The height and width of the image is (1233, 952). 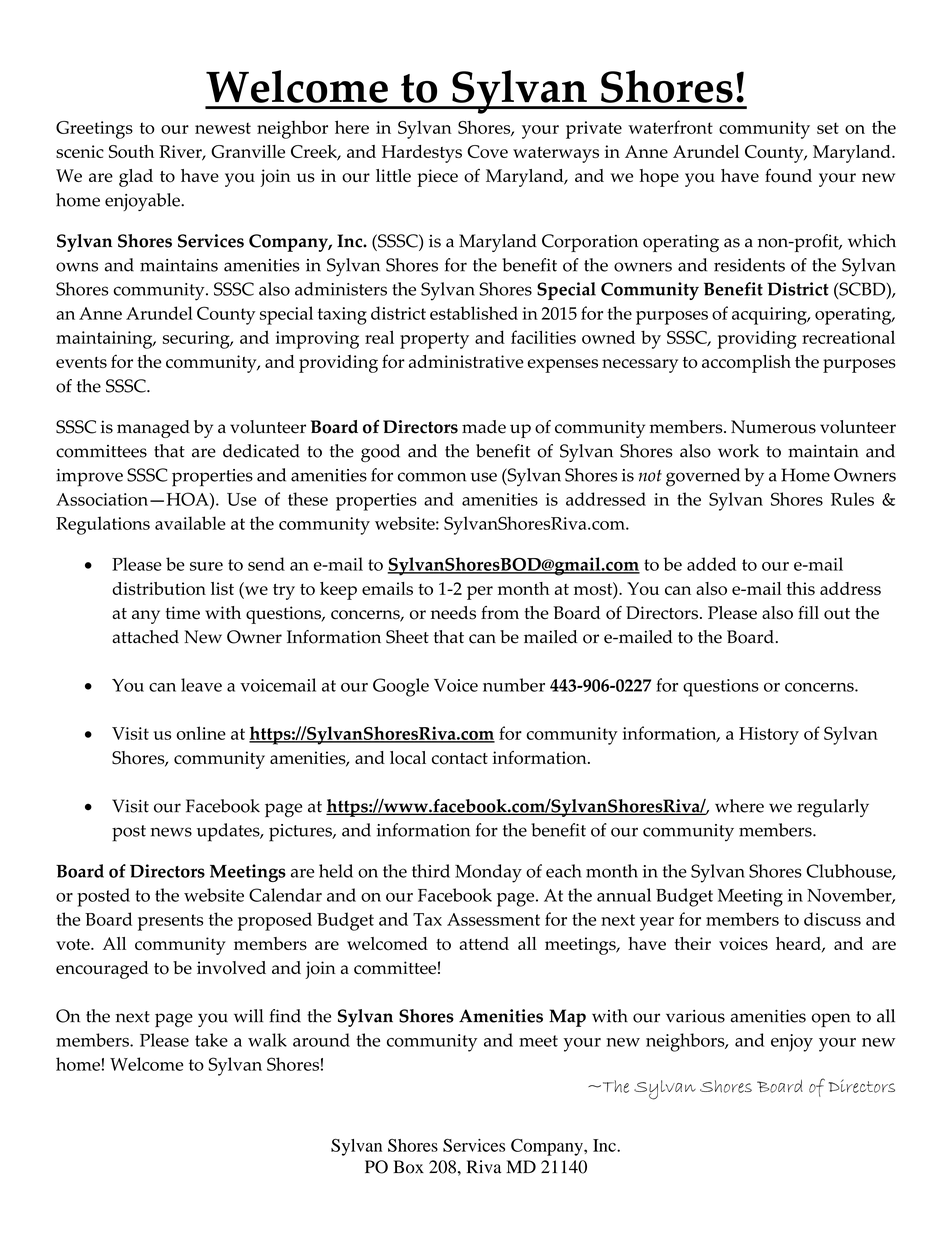 I want to click on open, so click(x=831, y=1020).
